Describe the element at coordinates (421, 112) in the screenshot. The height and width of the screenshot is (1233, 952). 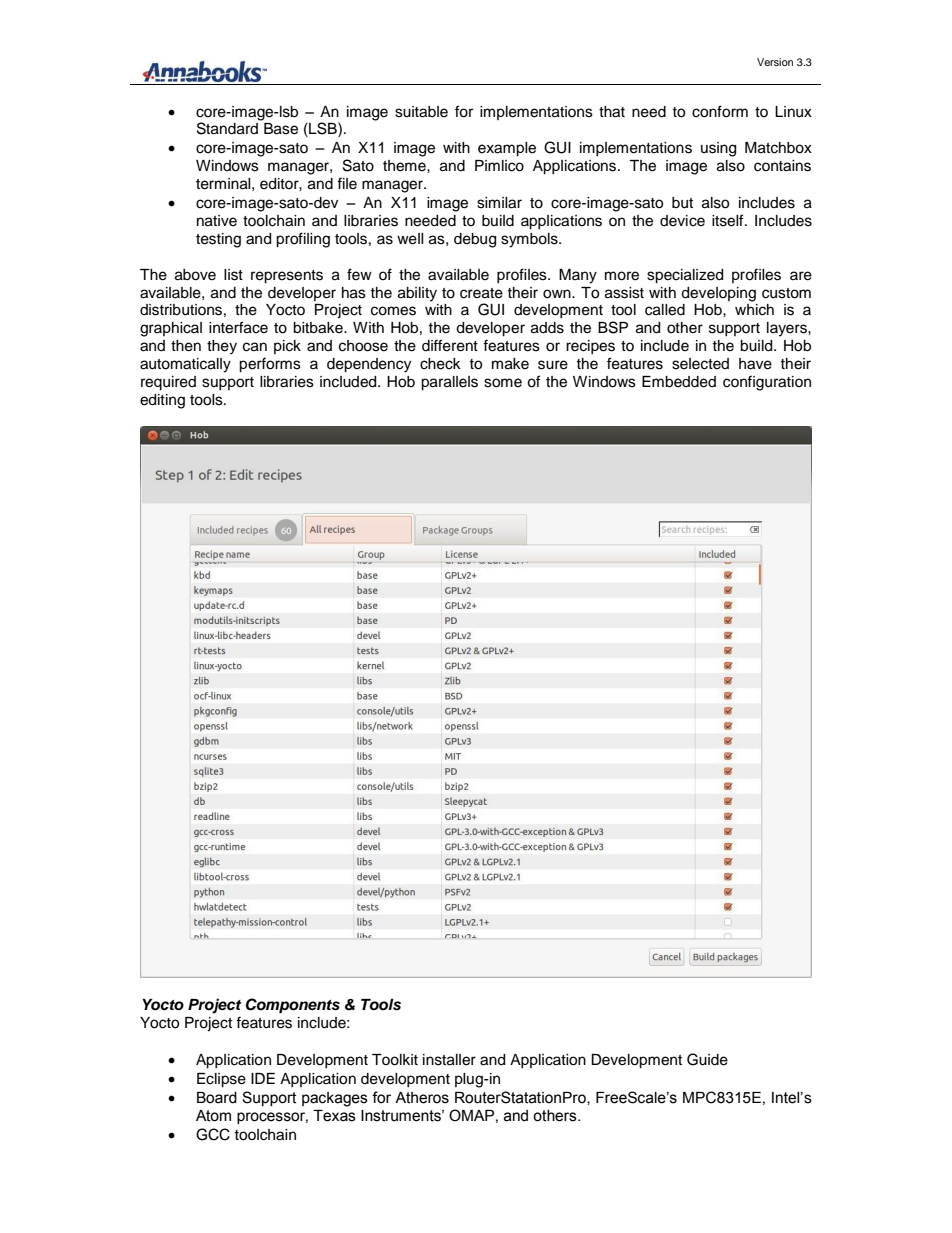
I see `suitable` at that location.
